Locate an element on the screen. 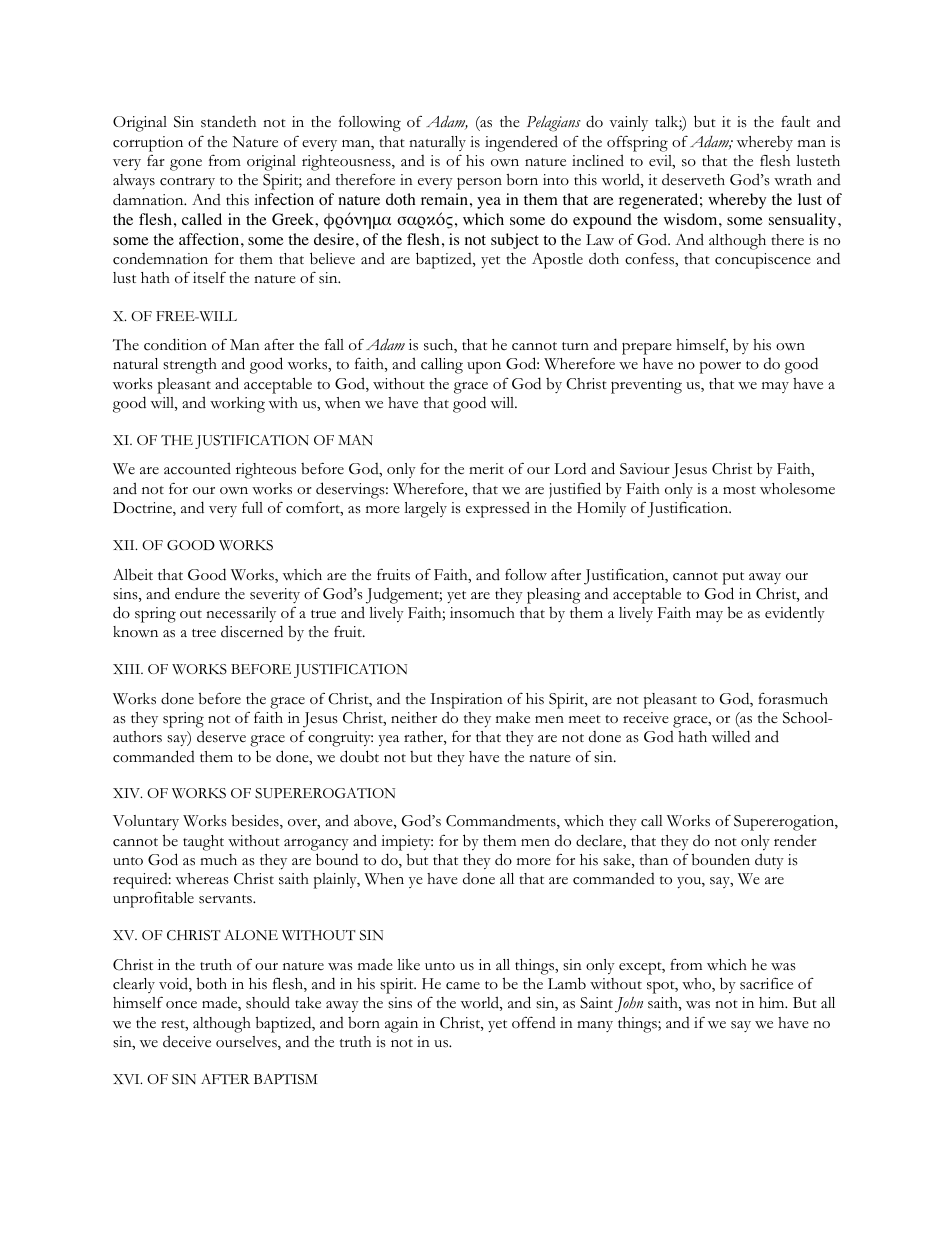 This screenshot has height=1233, width=952. receive is located at coordinates (646, 718).
